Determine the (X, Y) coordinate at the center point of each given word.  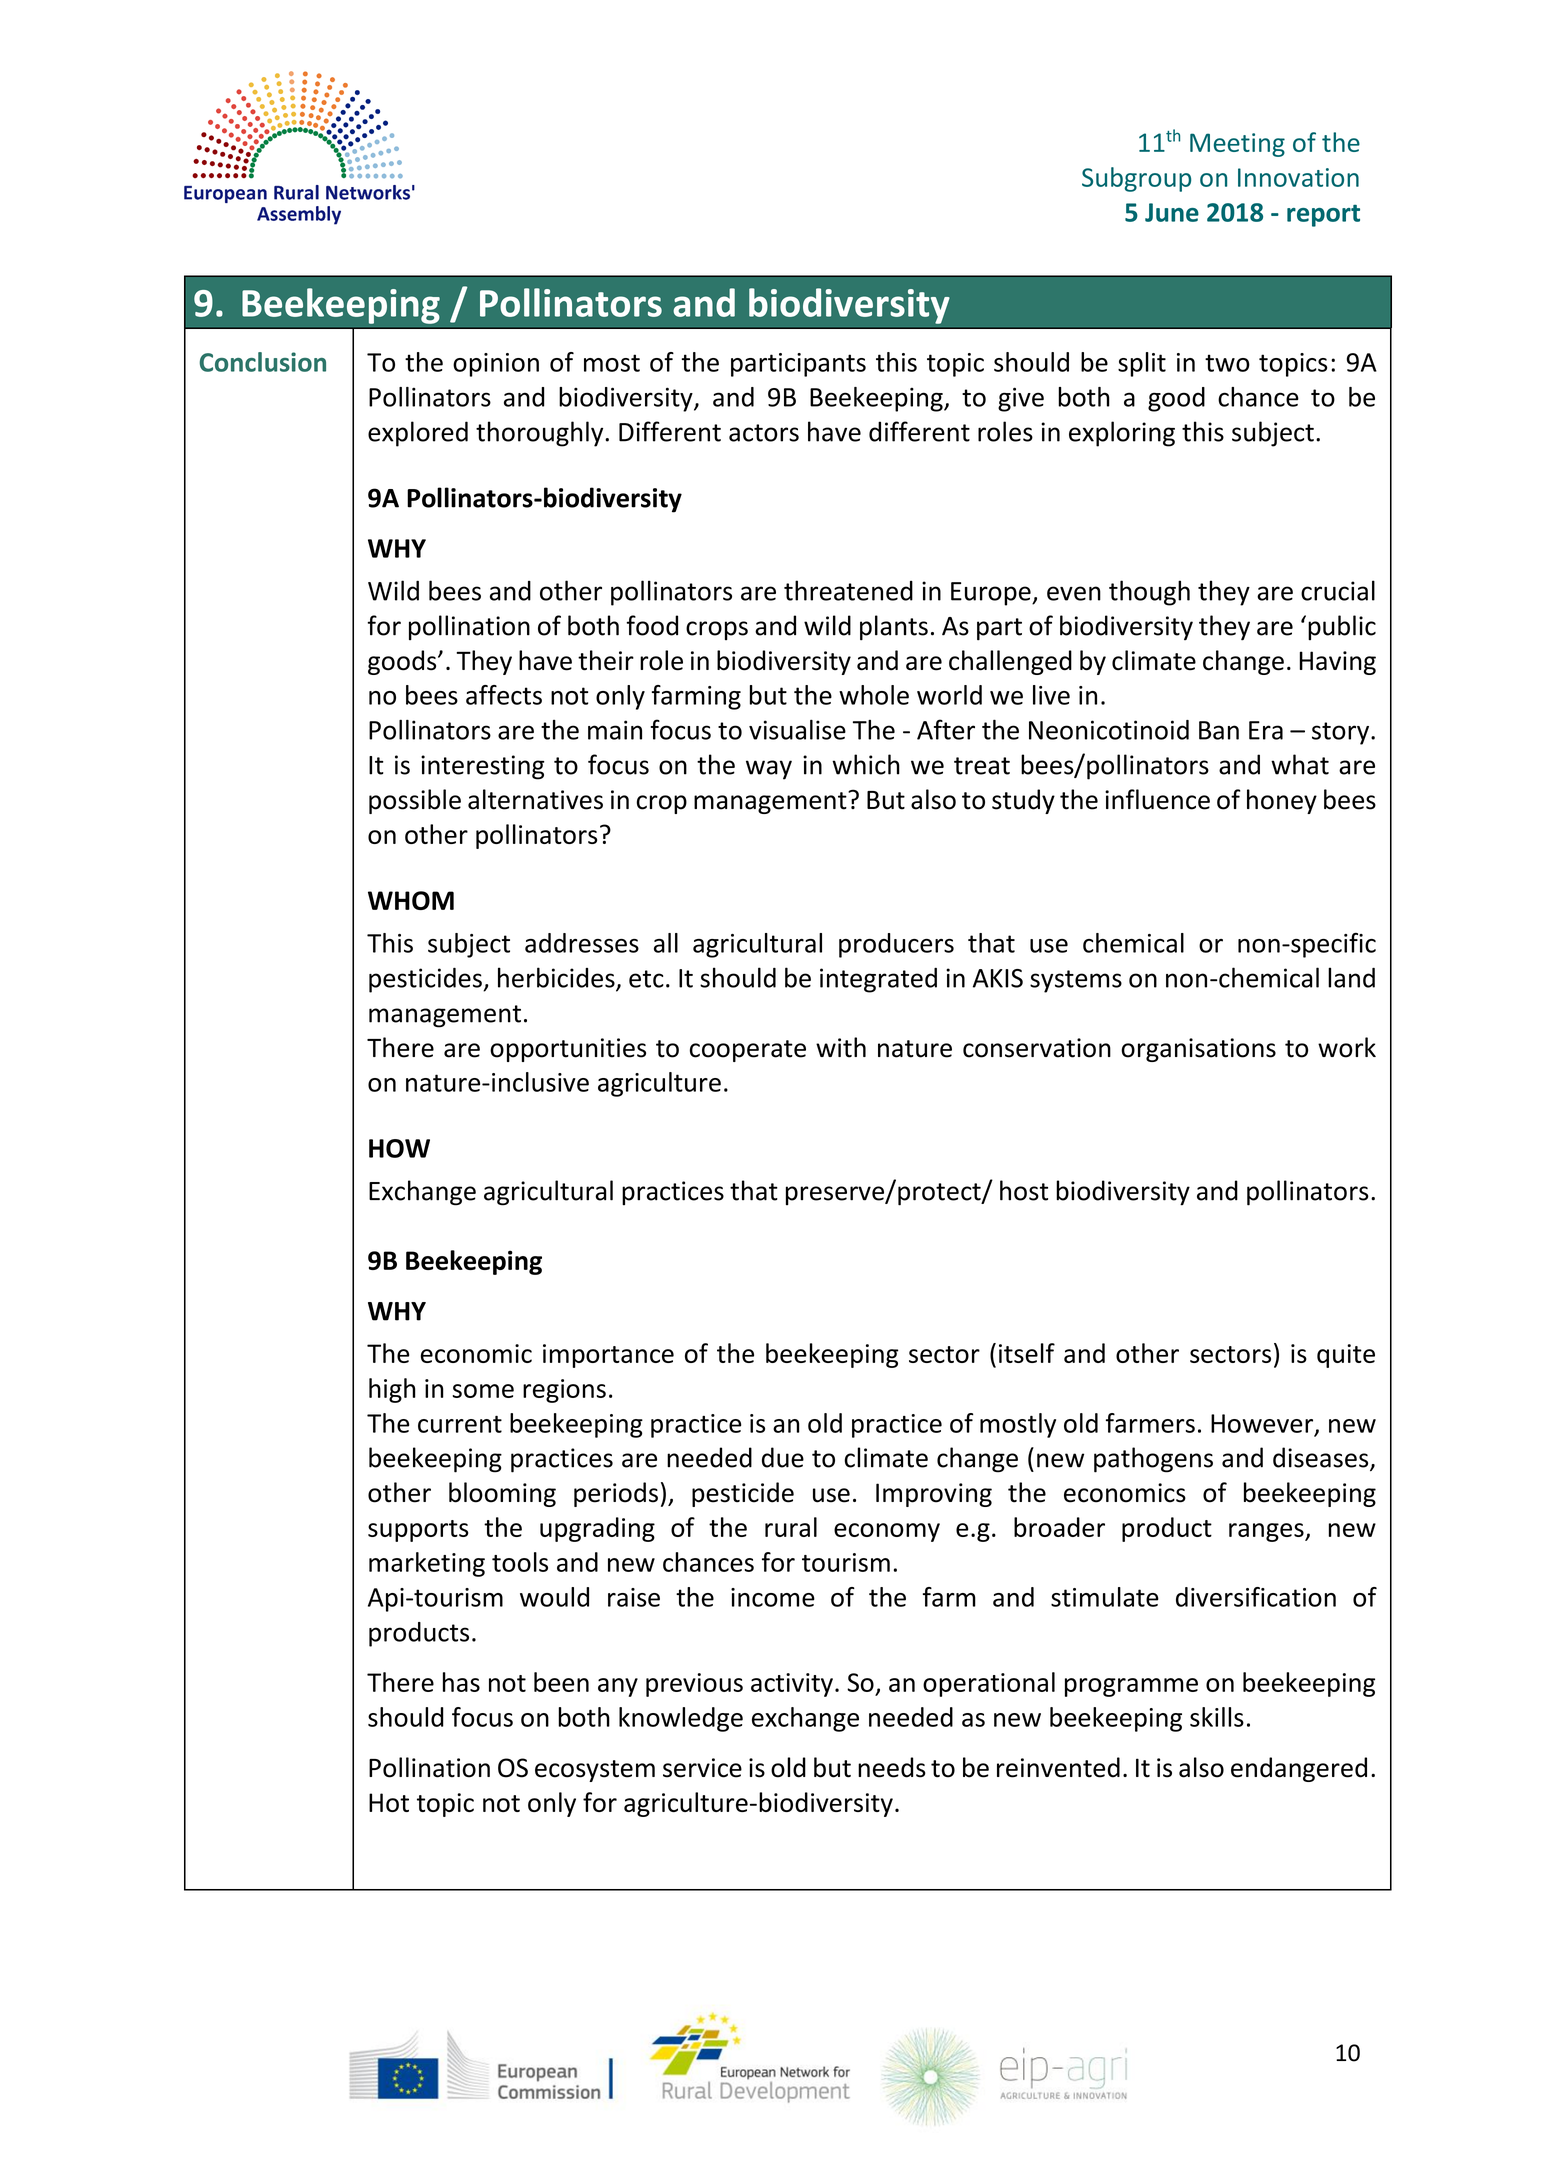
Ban (1219, 730)
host (1024, 1190)
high (392, 1390)
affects (504, 695)
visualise (797, 729)
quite (1346, 1356)
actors (764, 433)
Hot (389, 1802)
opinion (496, 365)
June (1172, 212)
